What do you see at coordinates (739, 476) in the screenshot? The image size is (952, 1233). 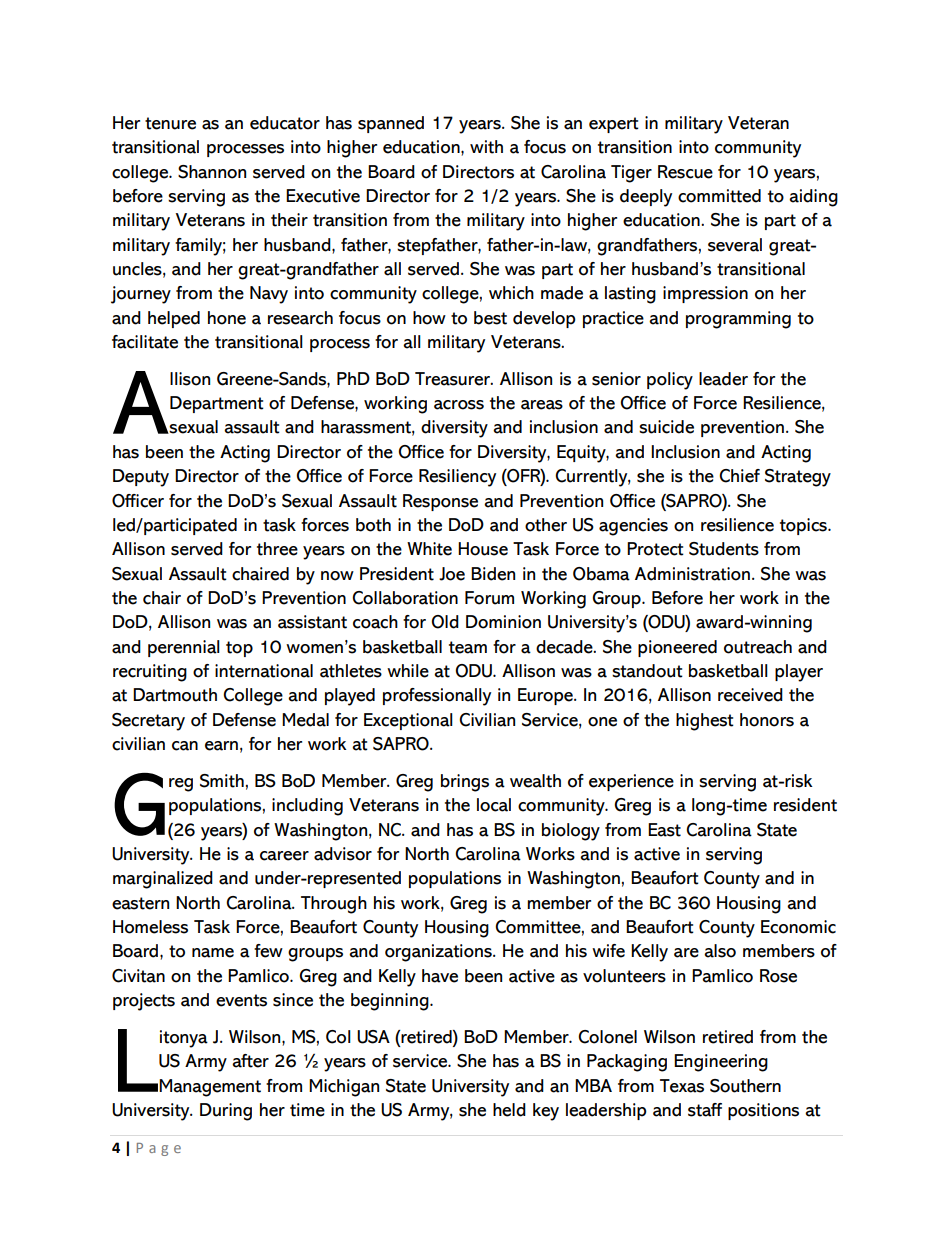 I see `Chief` at bounding box center [739, 476].
